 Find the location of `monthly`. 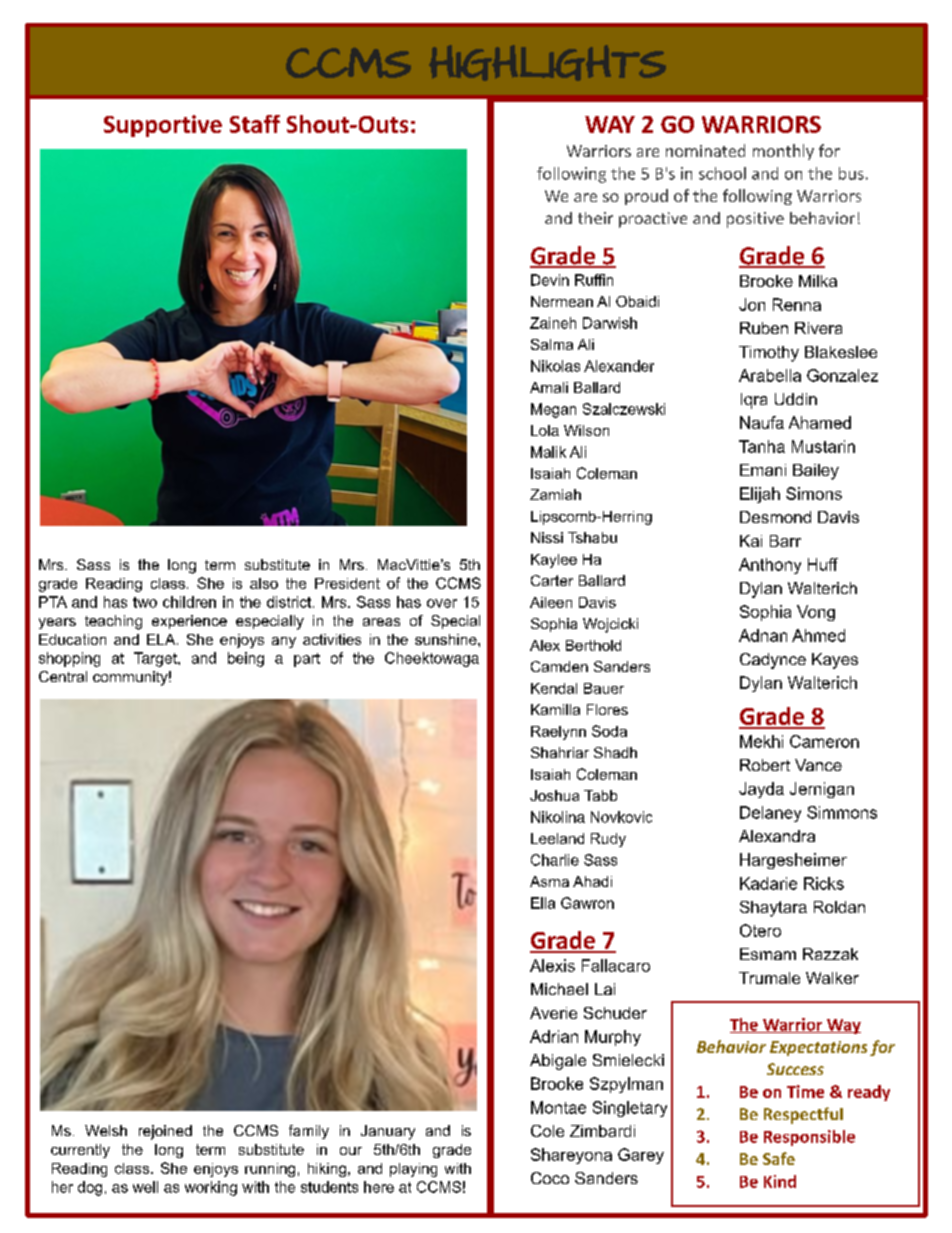

monthly is located at coordinates (783, 152).
